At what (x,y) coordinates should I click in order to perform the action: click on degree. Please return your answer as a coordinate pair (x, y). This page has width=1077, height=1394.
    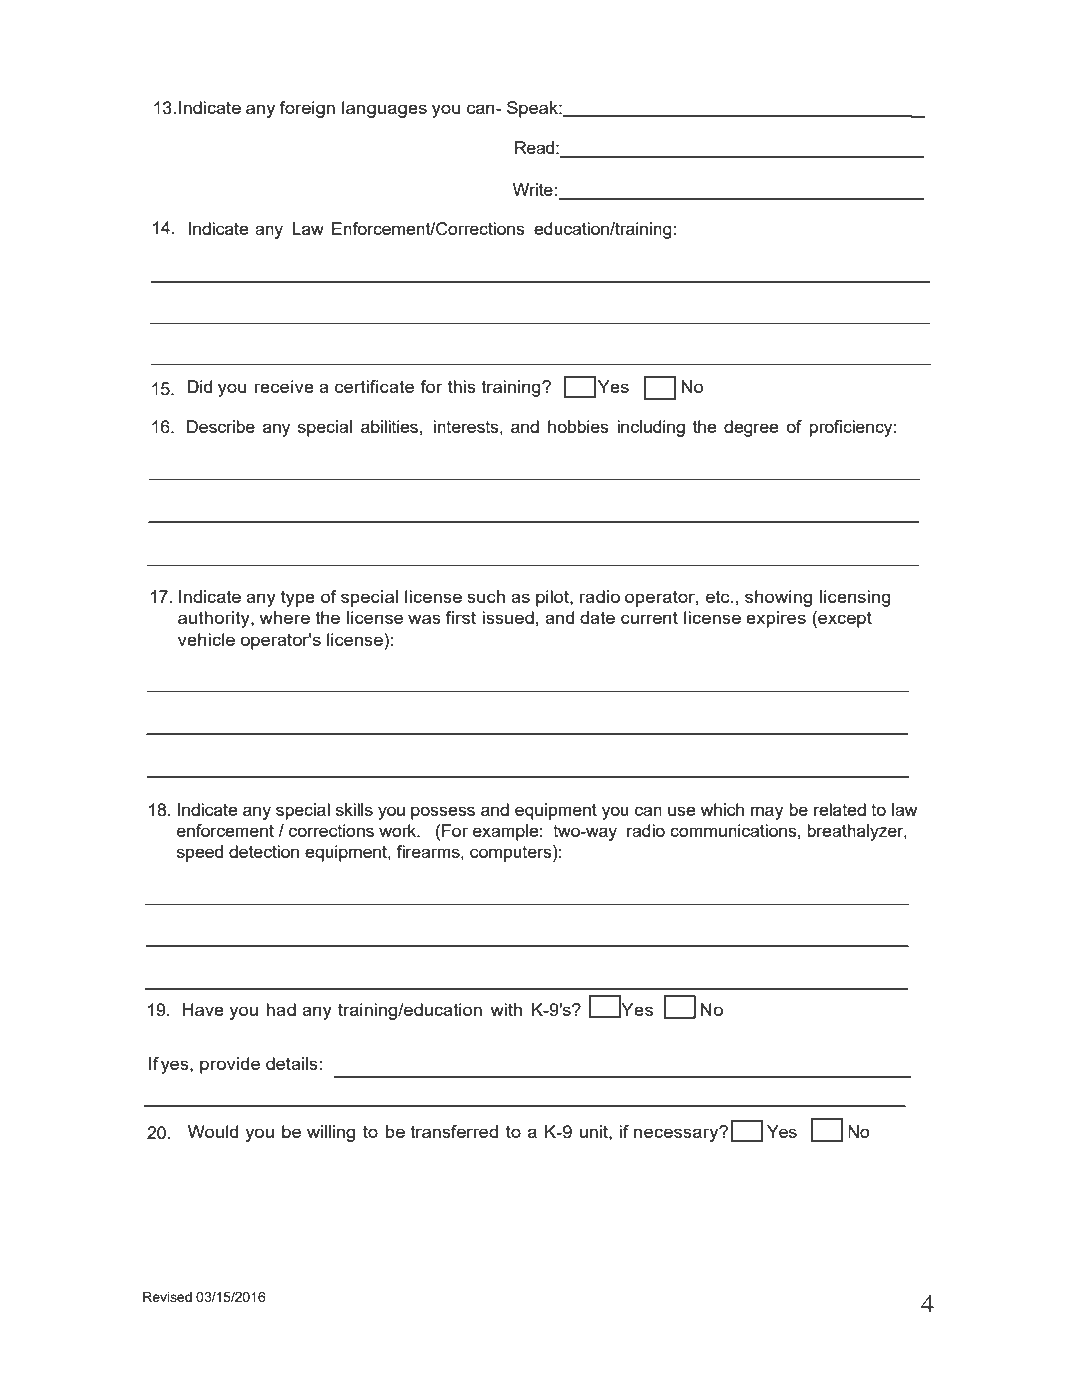
    Looking at the image, I should click on (751, 428).
